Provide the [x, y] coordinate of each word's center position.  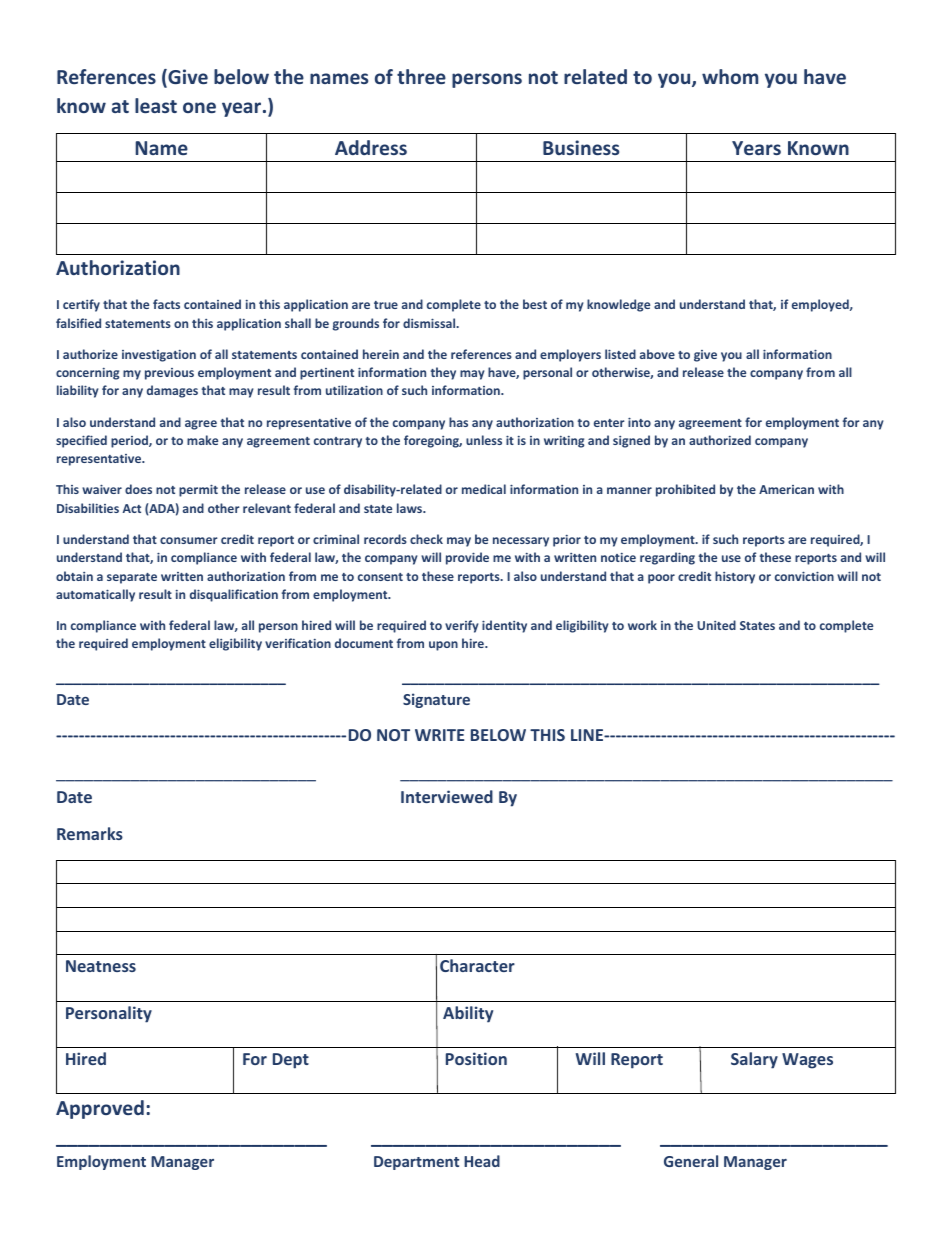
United [716, 625]
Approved [100, 1109]
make [202, 440]
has [458, 422]
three [421, 76]
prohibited [685, 490]
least [156, 105]
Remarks [90, 833]
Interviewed [447, 796]
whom [730, 76]
